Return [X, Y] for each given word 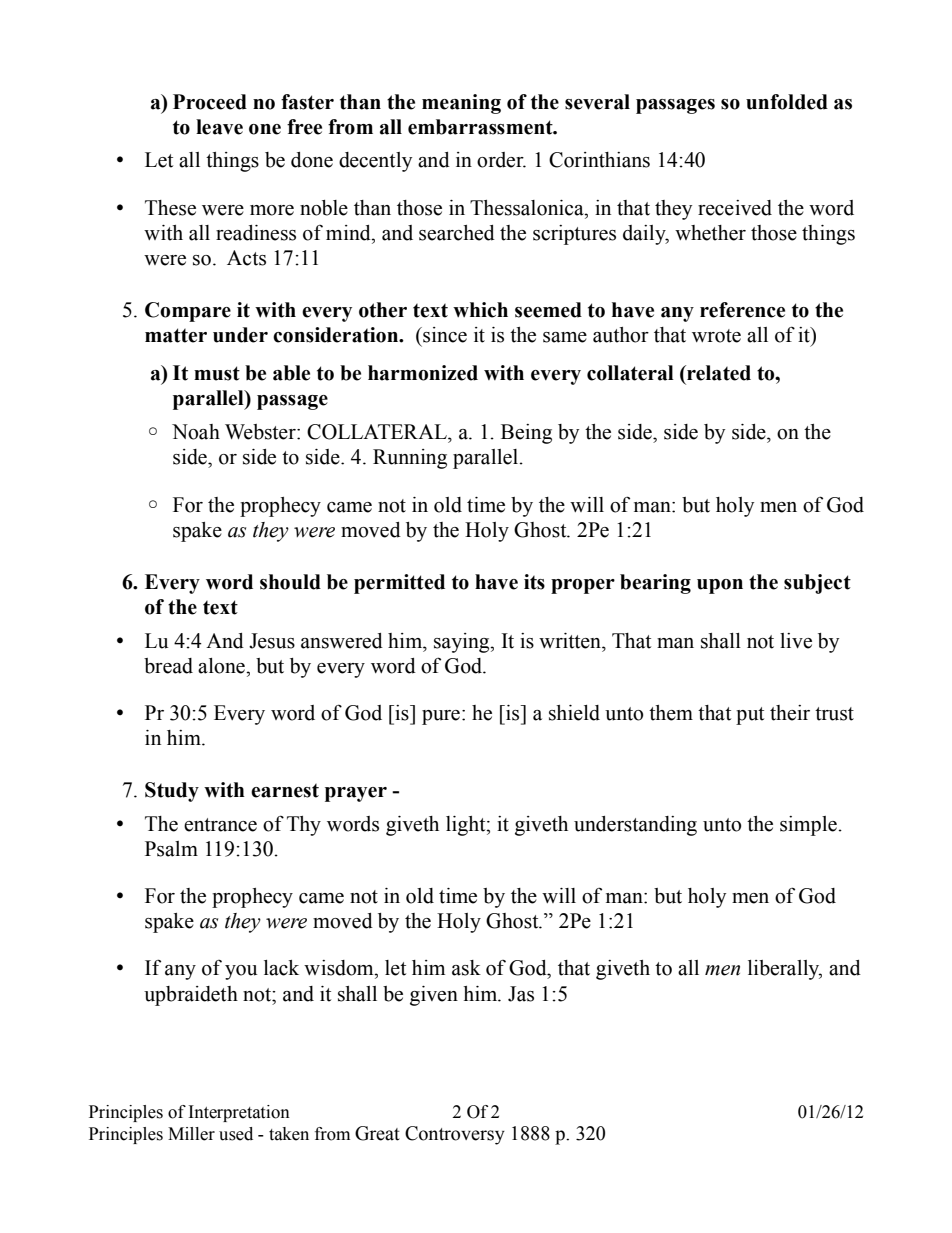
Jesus [272, 641]
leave [219, 127]
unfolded [787, 102]
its [534, 582]
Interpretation [239, 1113]
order [501, 160]
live [796, 641]
